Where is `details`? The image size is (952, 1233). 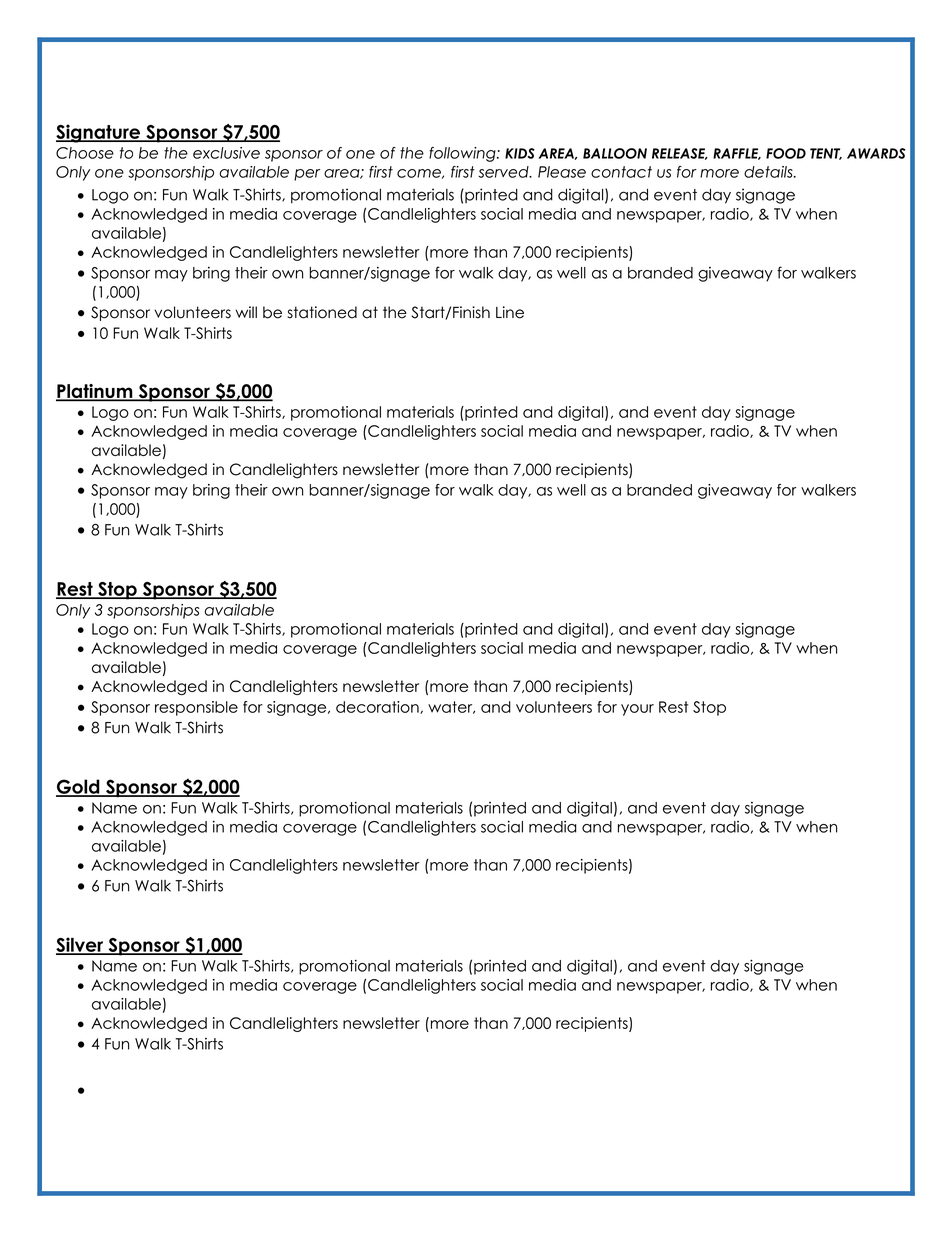 details is located at coordinates (769, 172).
